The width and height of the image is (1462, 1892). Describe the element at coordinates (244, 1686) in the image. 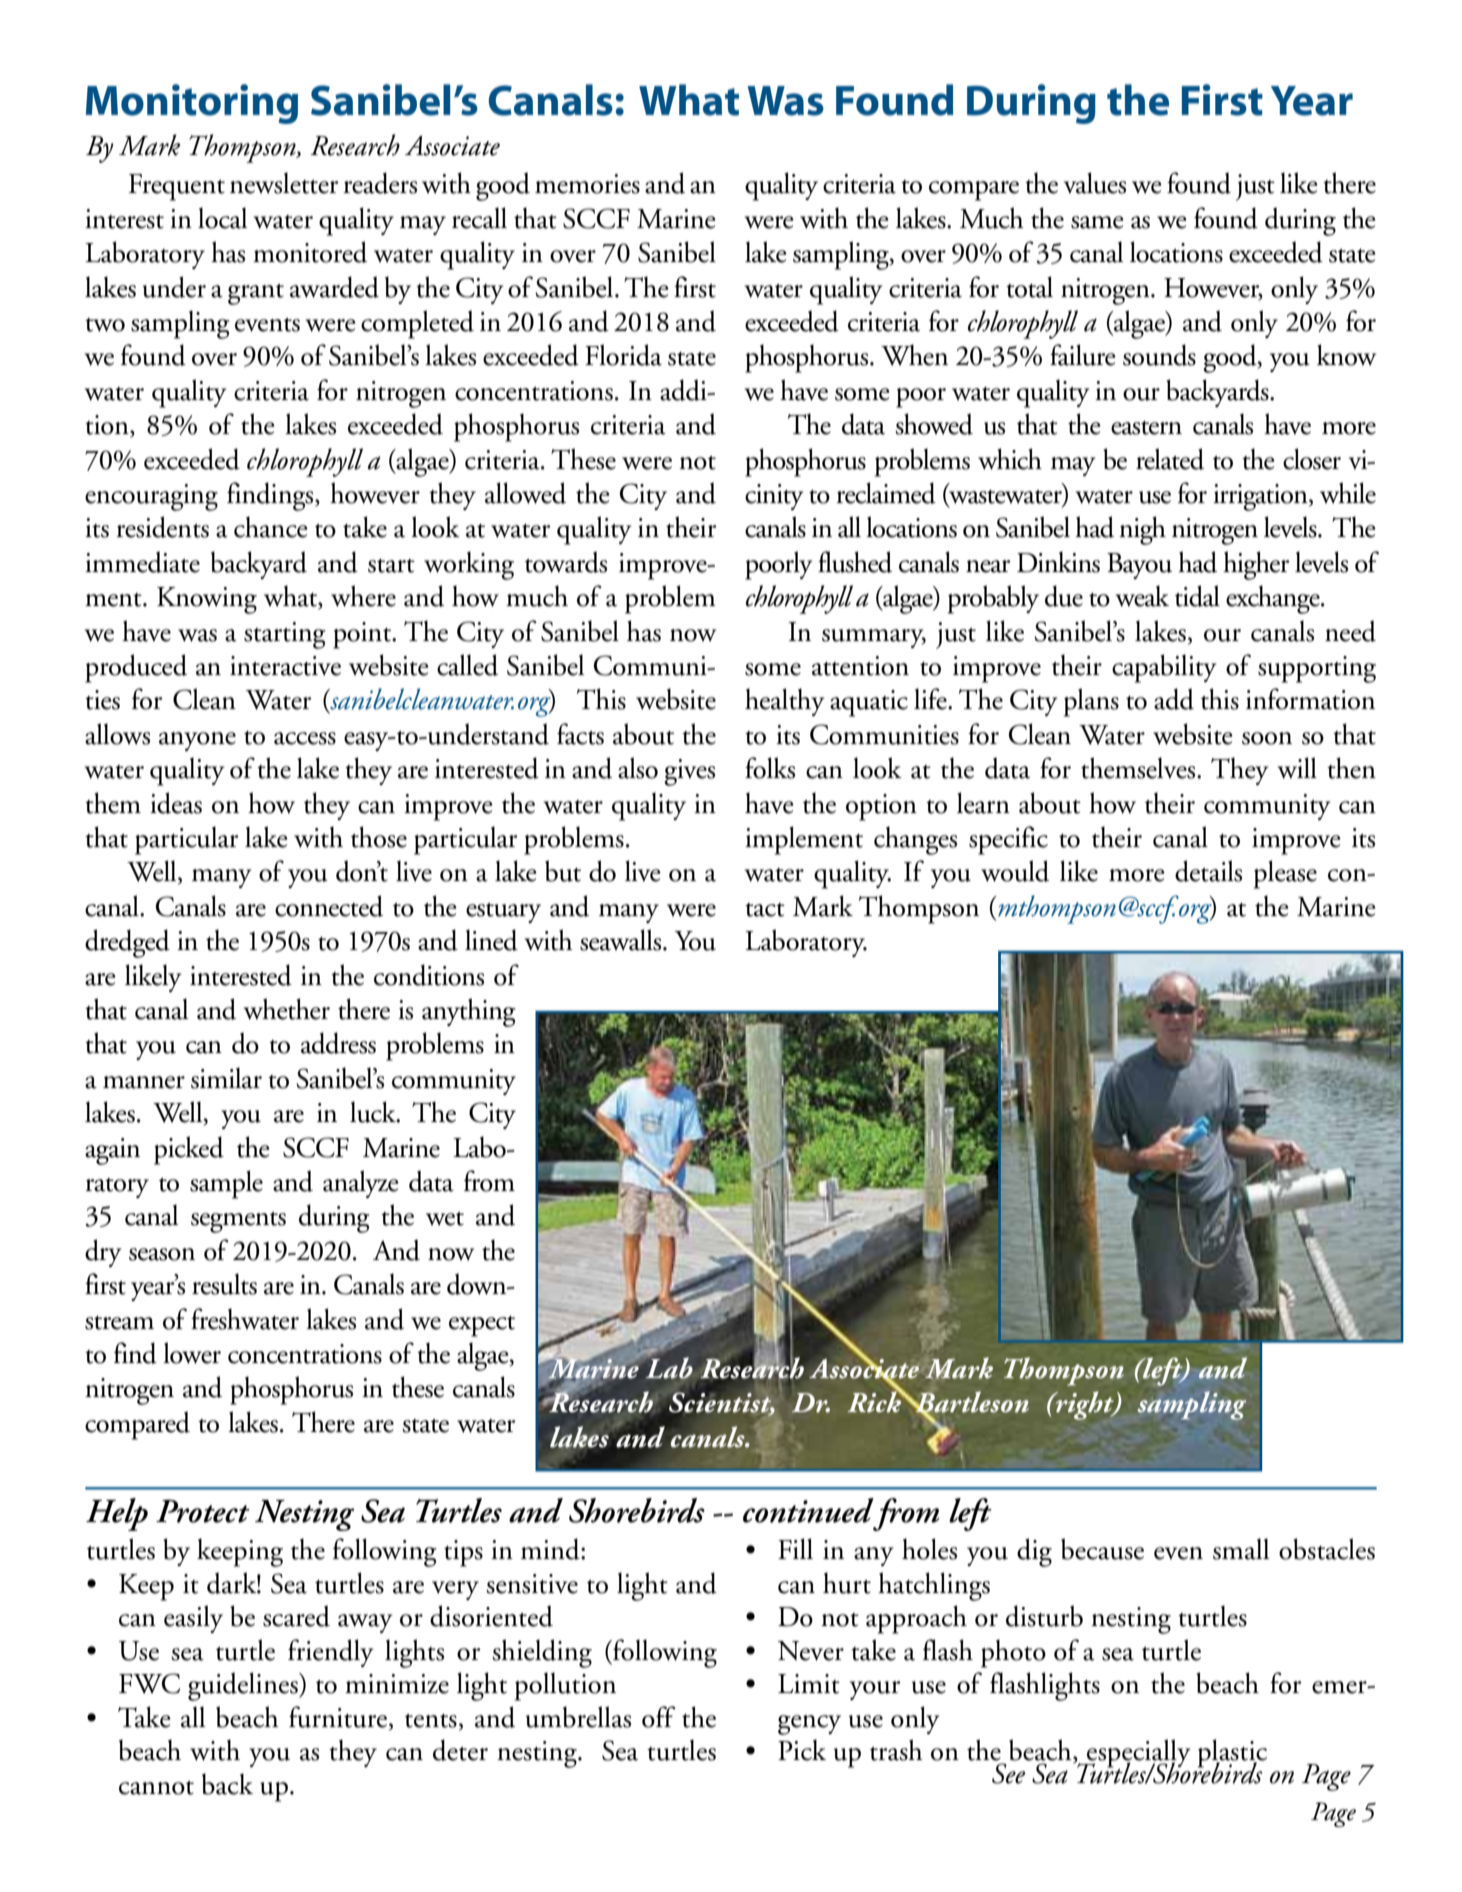

I see `guidelines` at that location.
